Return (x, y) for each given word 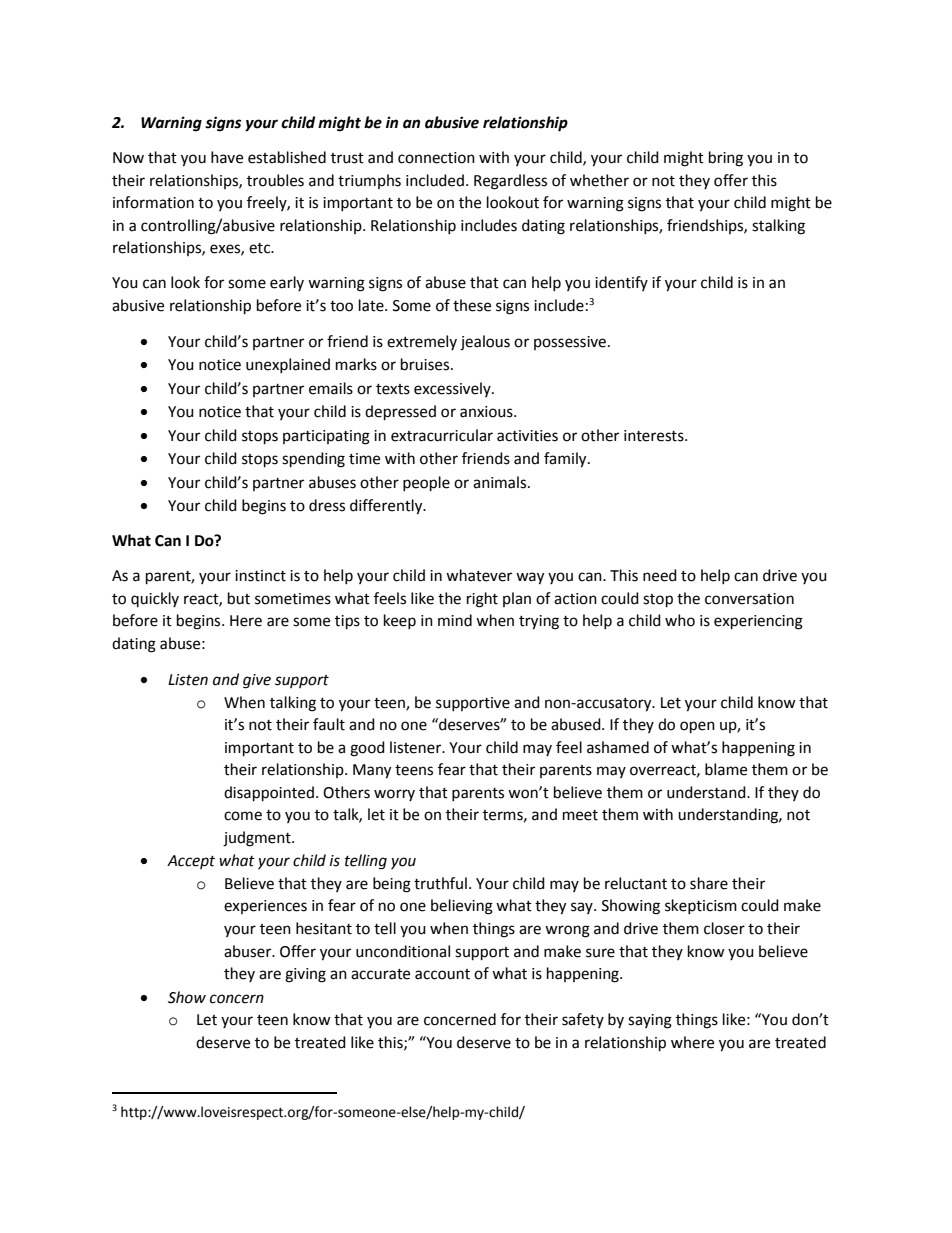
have (227, 157)
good (367, 749)
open (697, 727)
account (442, 974)
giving (305, 975)
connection (436, 158)
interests (655, 436)
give (257, 681)
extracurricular (442, 435)
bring (726, 159)
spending (313, 460)
